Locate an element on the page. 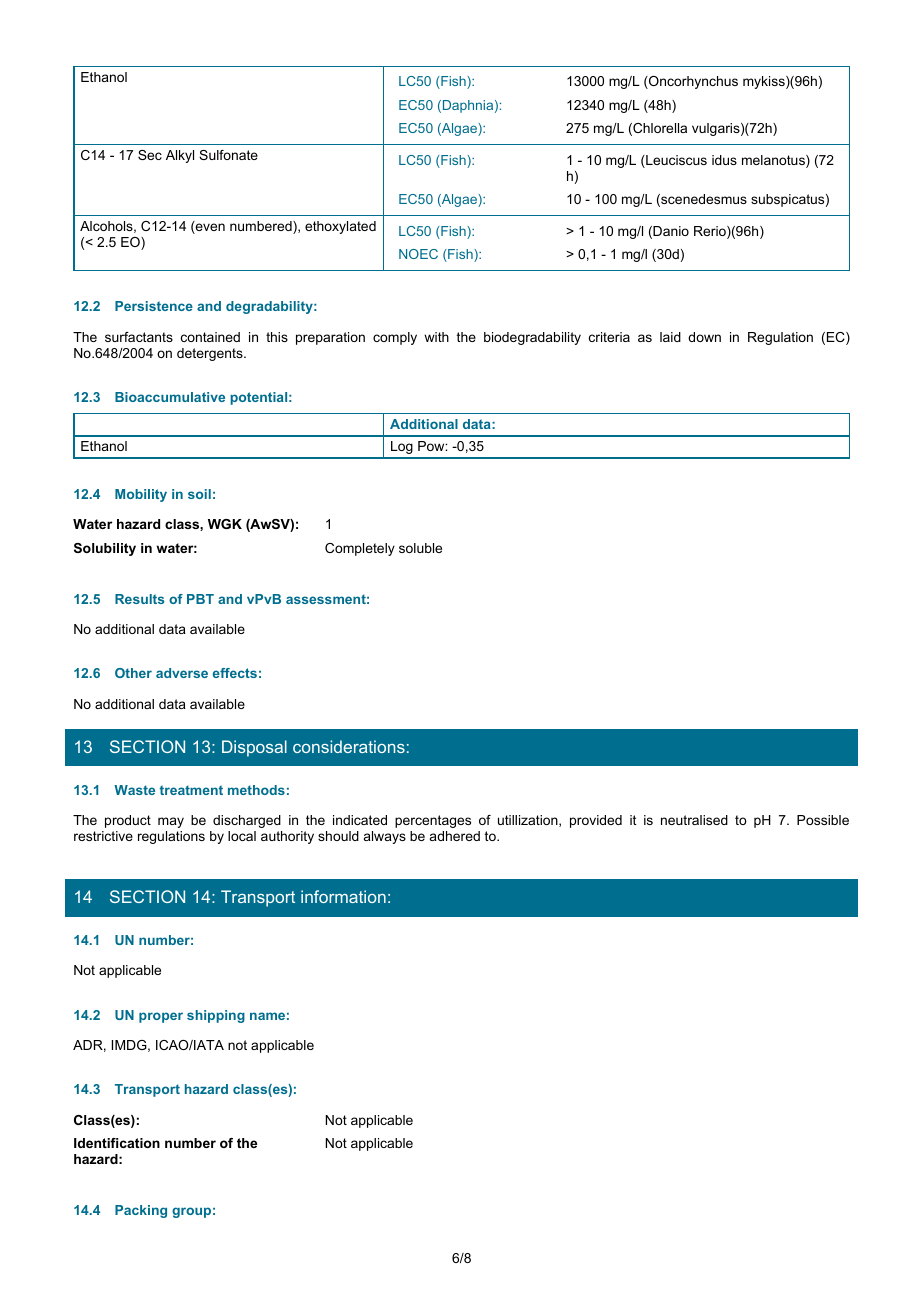 The width and height of the image is (924, 1308). neutralised is located at coordinates (694, 820).
